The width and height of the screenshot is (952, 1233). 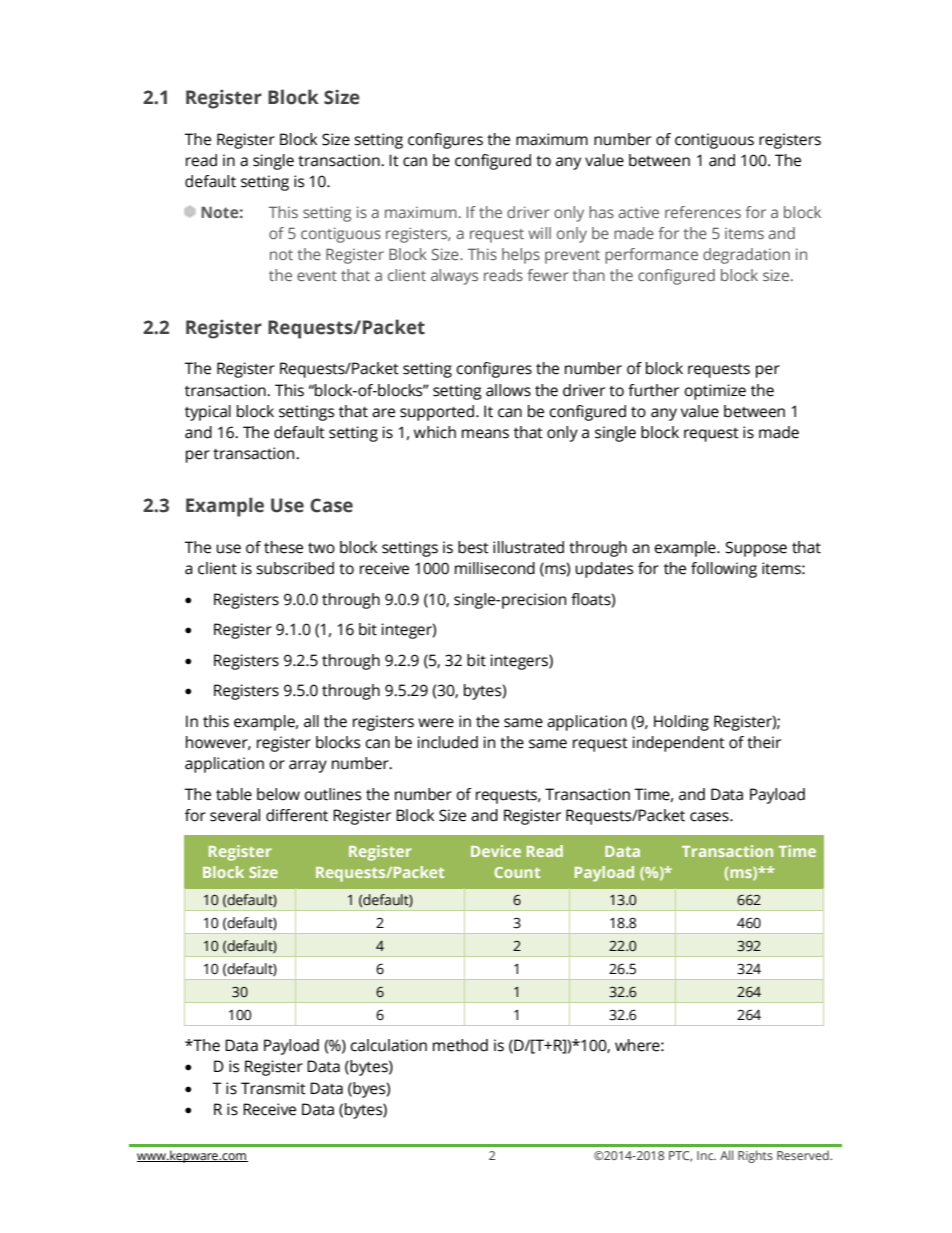 I want to click on Transmit, so click(x=273, y=1088).
